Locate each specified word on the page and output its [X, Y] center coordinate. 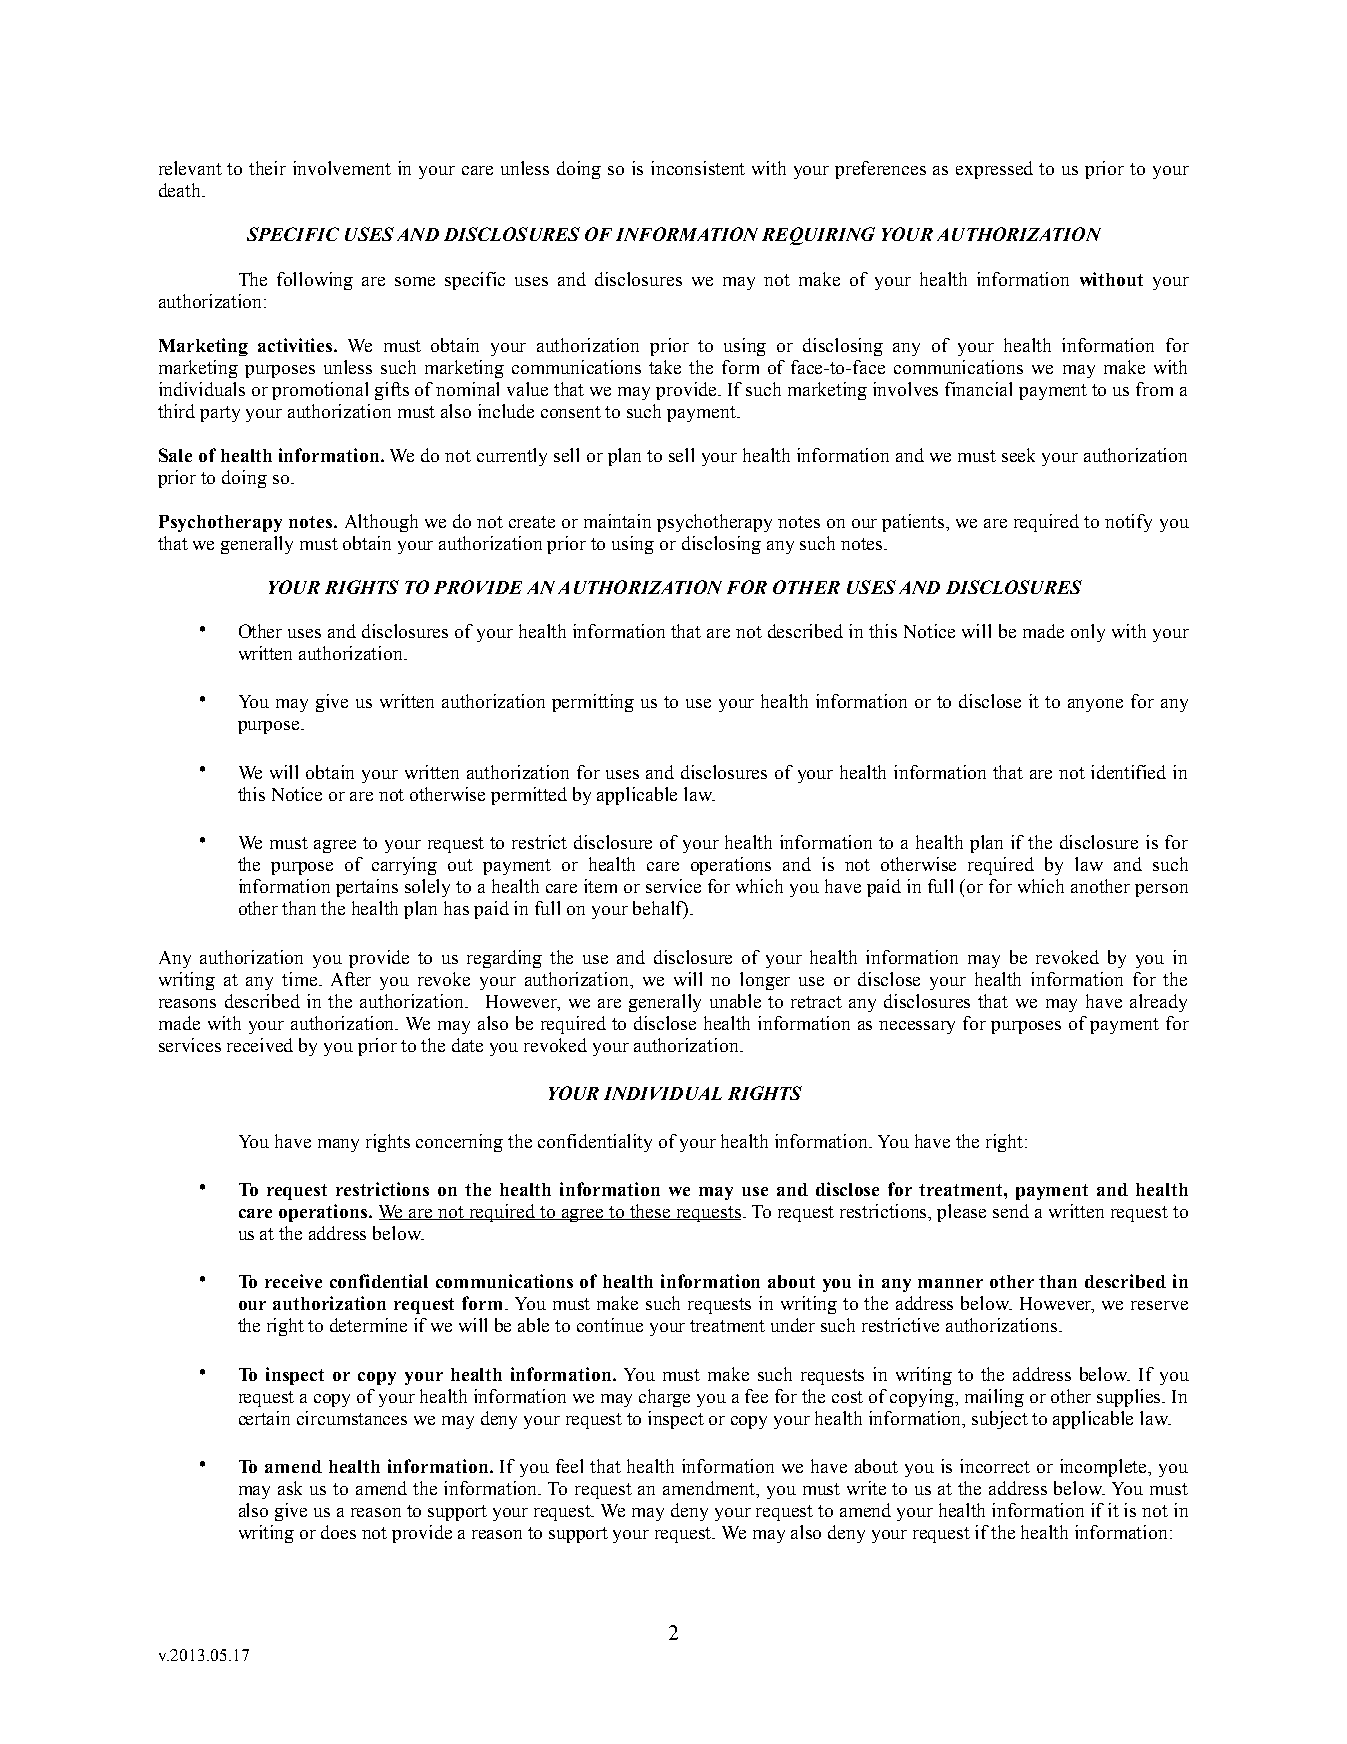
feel [569, 1466]
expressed [994, 170]
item [600, 886]
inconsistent [698, 168]
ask [290, 1488]
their [267, 168]
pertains [367, 888]
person [1161, 890]
